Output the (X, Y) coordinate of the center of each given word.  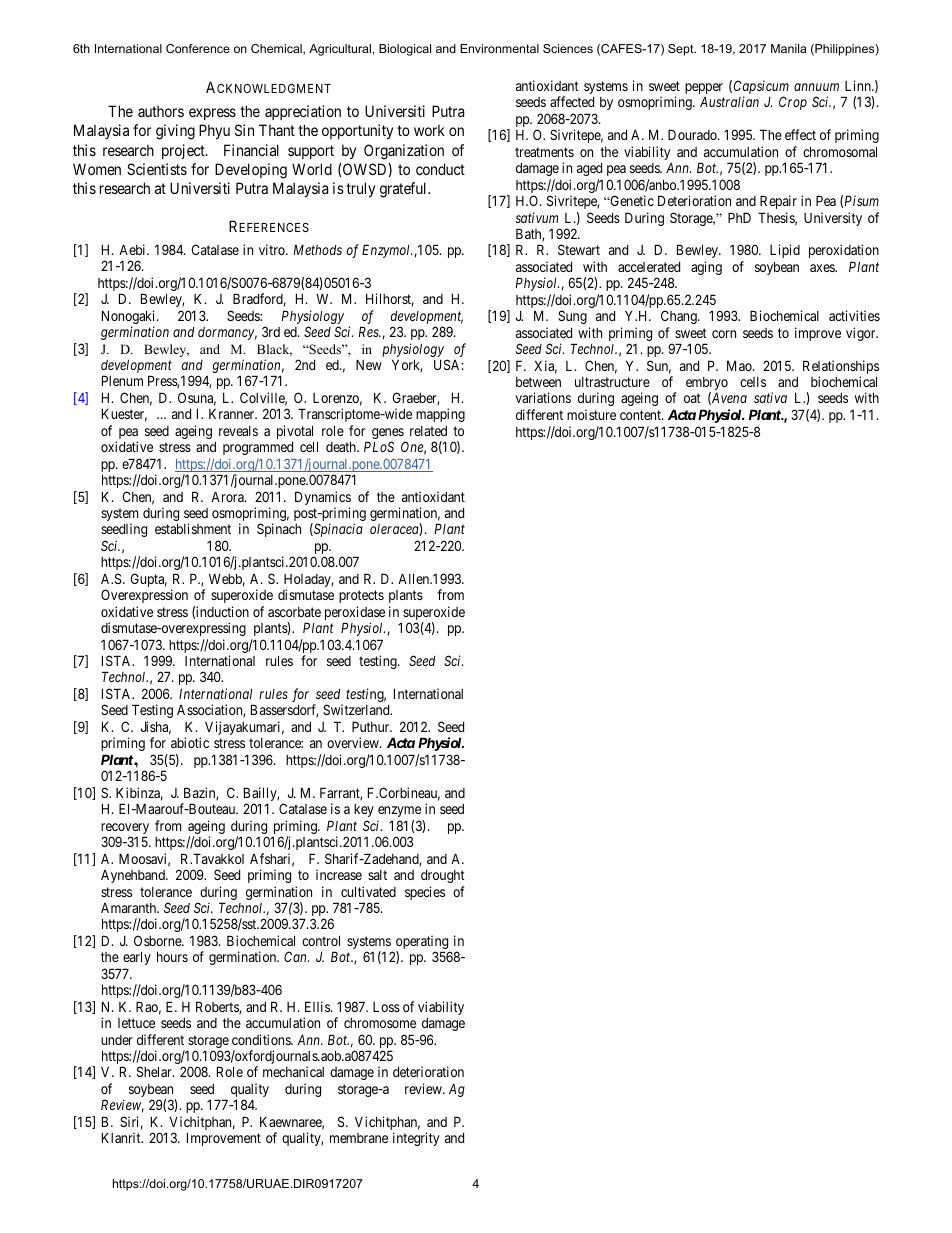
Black (274, 350)
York (407, 366)
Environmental (499, 48)
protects (361, 596)
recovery (125, 830)
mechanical (293, 1071)
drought (443, 876)
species (425, 893)
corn (724, 334)
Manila (789, 48)
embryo (707, 385)
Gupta (148, 580)
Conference (198, 48)
